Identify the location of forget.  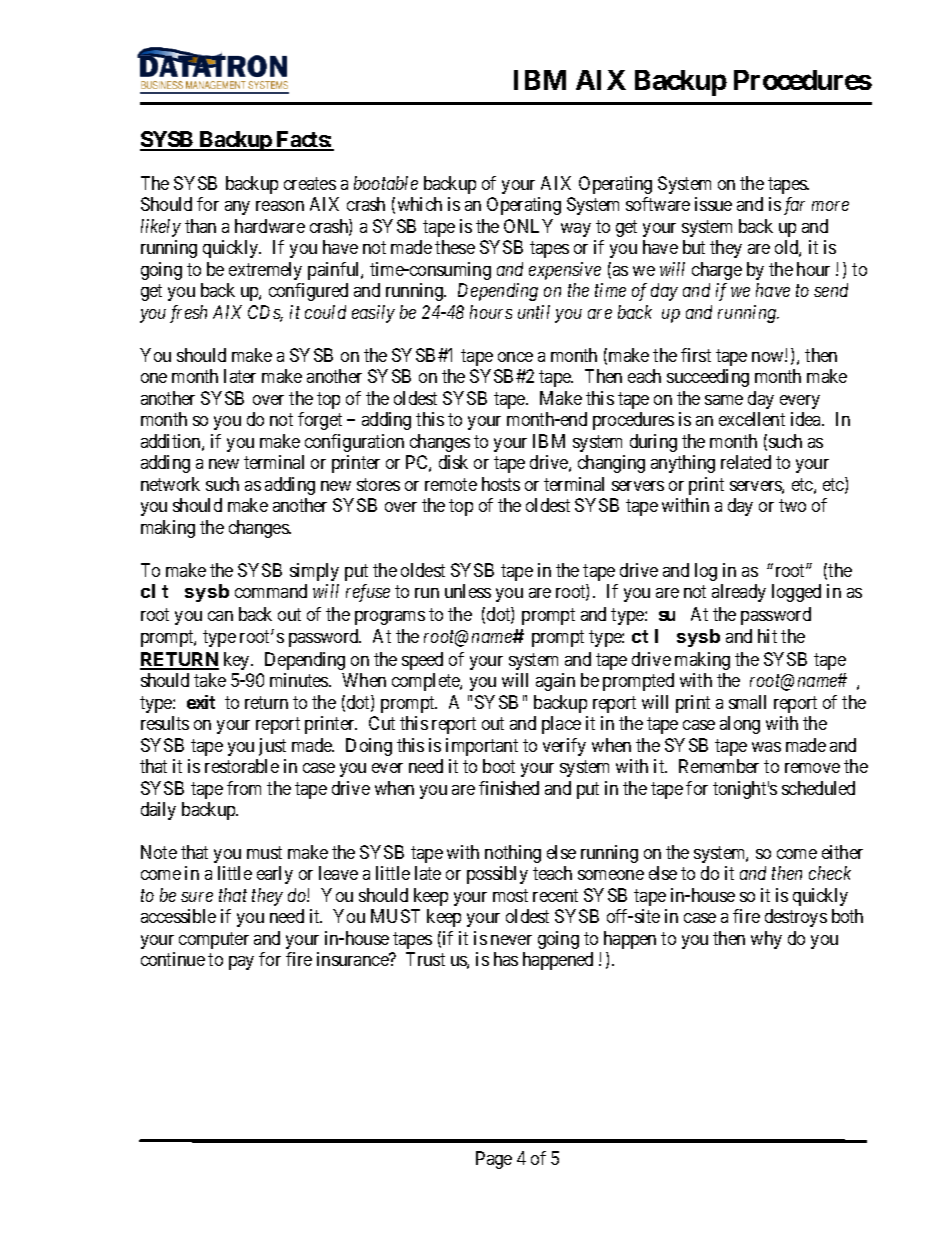
(320, 421).
